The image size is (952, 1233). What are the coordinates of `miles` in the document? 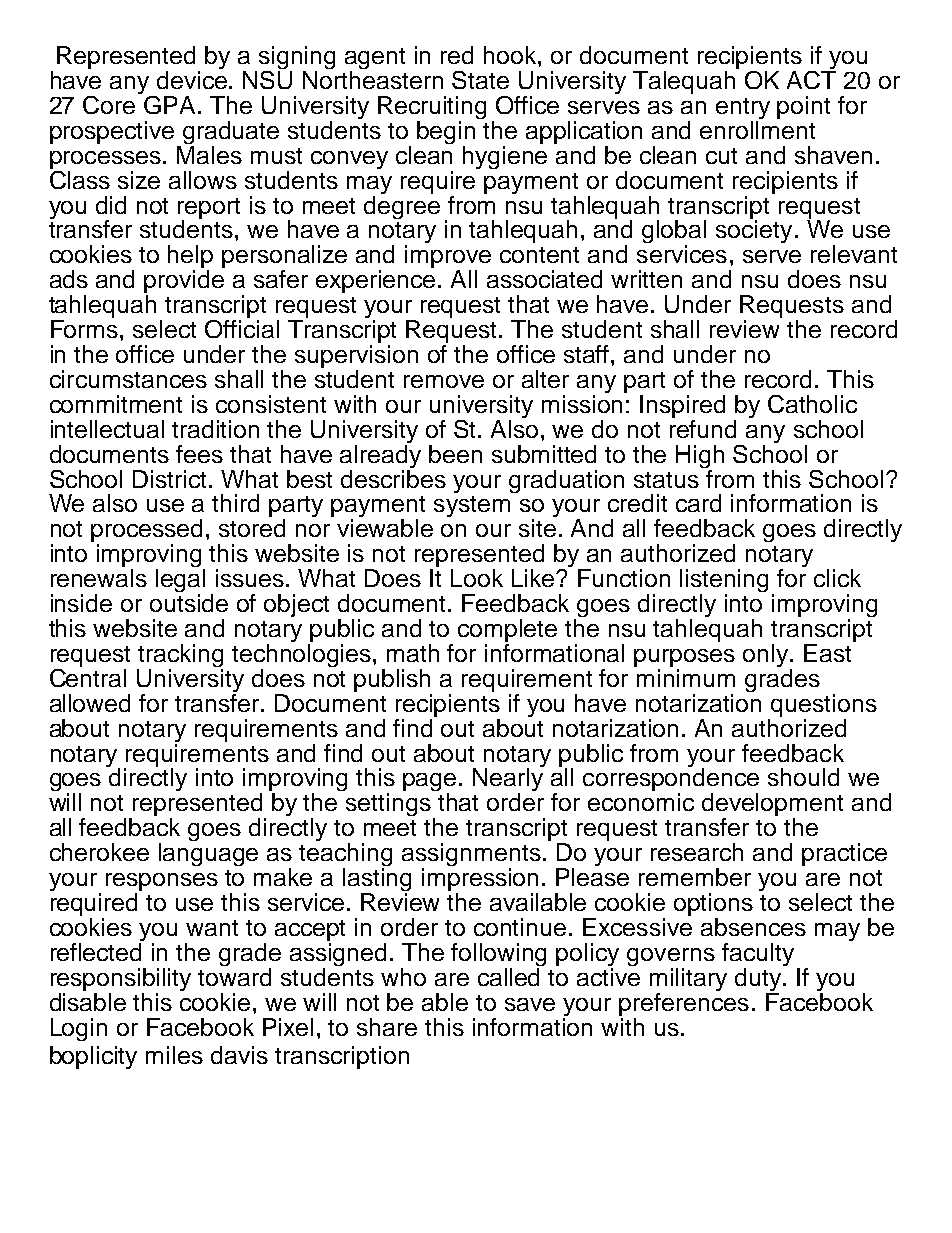 It's located at (174, 1055).
